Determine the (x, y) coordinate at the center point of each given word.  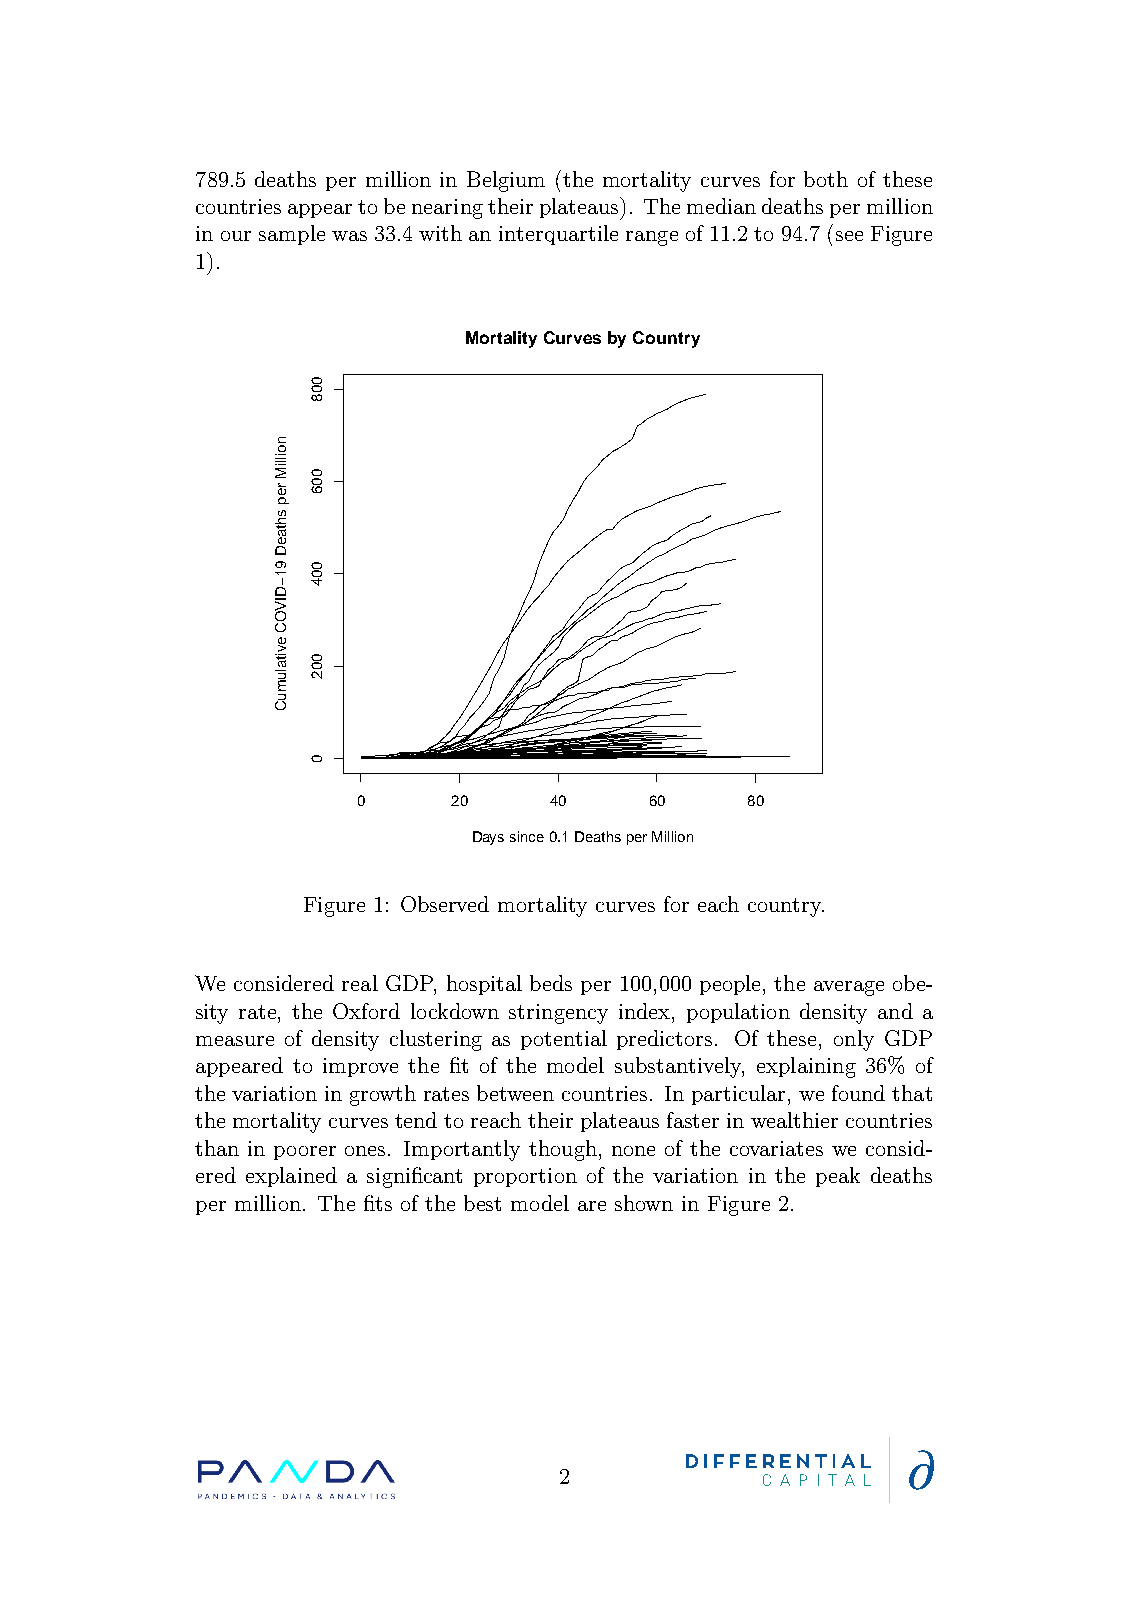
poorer (305, 1153)
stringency (558, 1014)
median (721, 206)
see (849, 236)
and (895, 1011)
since (527, 836)
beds (551, 983)
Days (488, 838)
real (360, 983)
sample (292, 235)
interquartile (558, 235)
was (349, 236)
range (652, 238)
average (849, 988)
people (730, 985)
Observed (445, 904)
